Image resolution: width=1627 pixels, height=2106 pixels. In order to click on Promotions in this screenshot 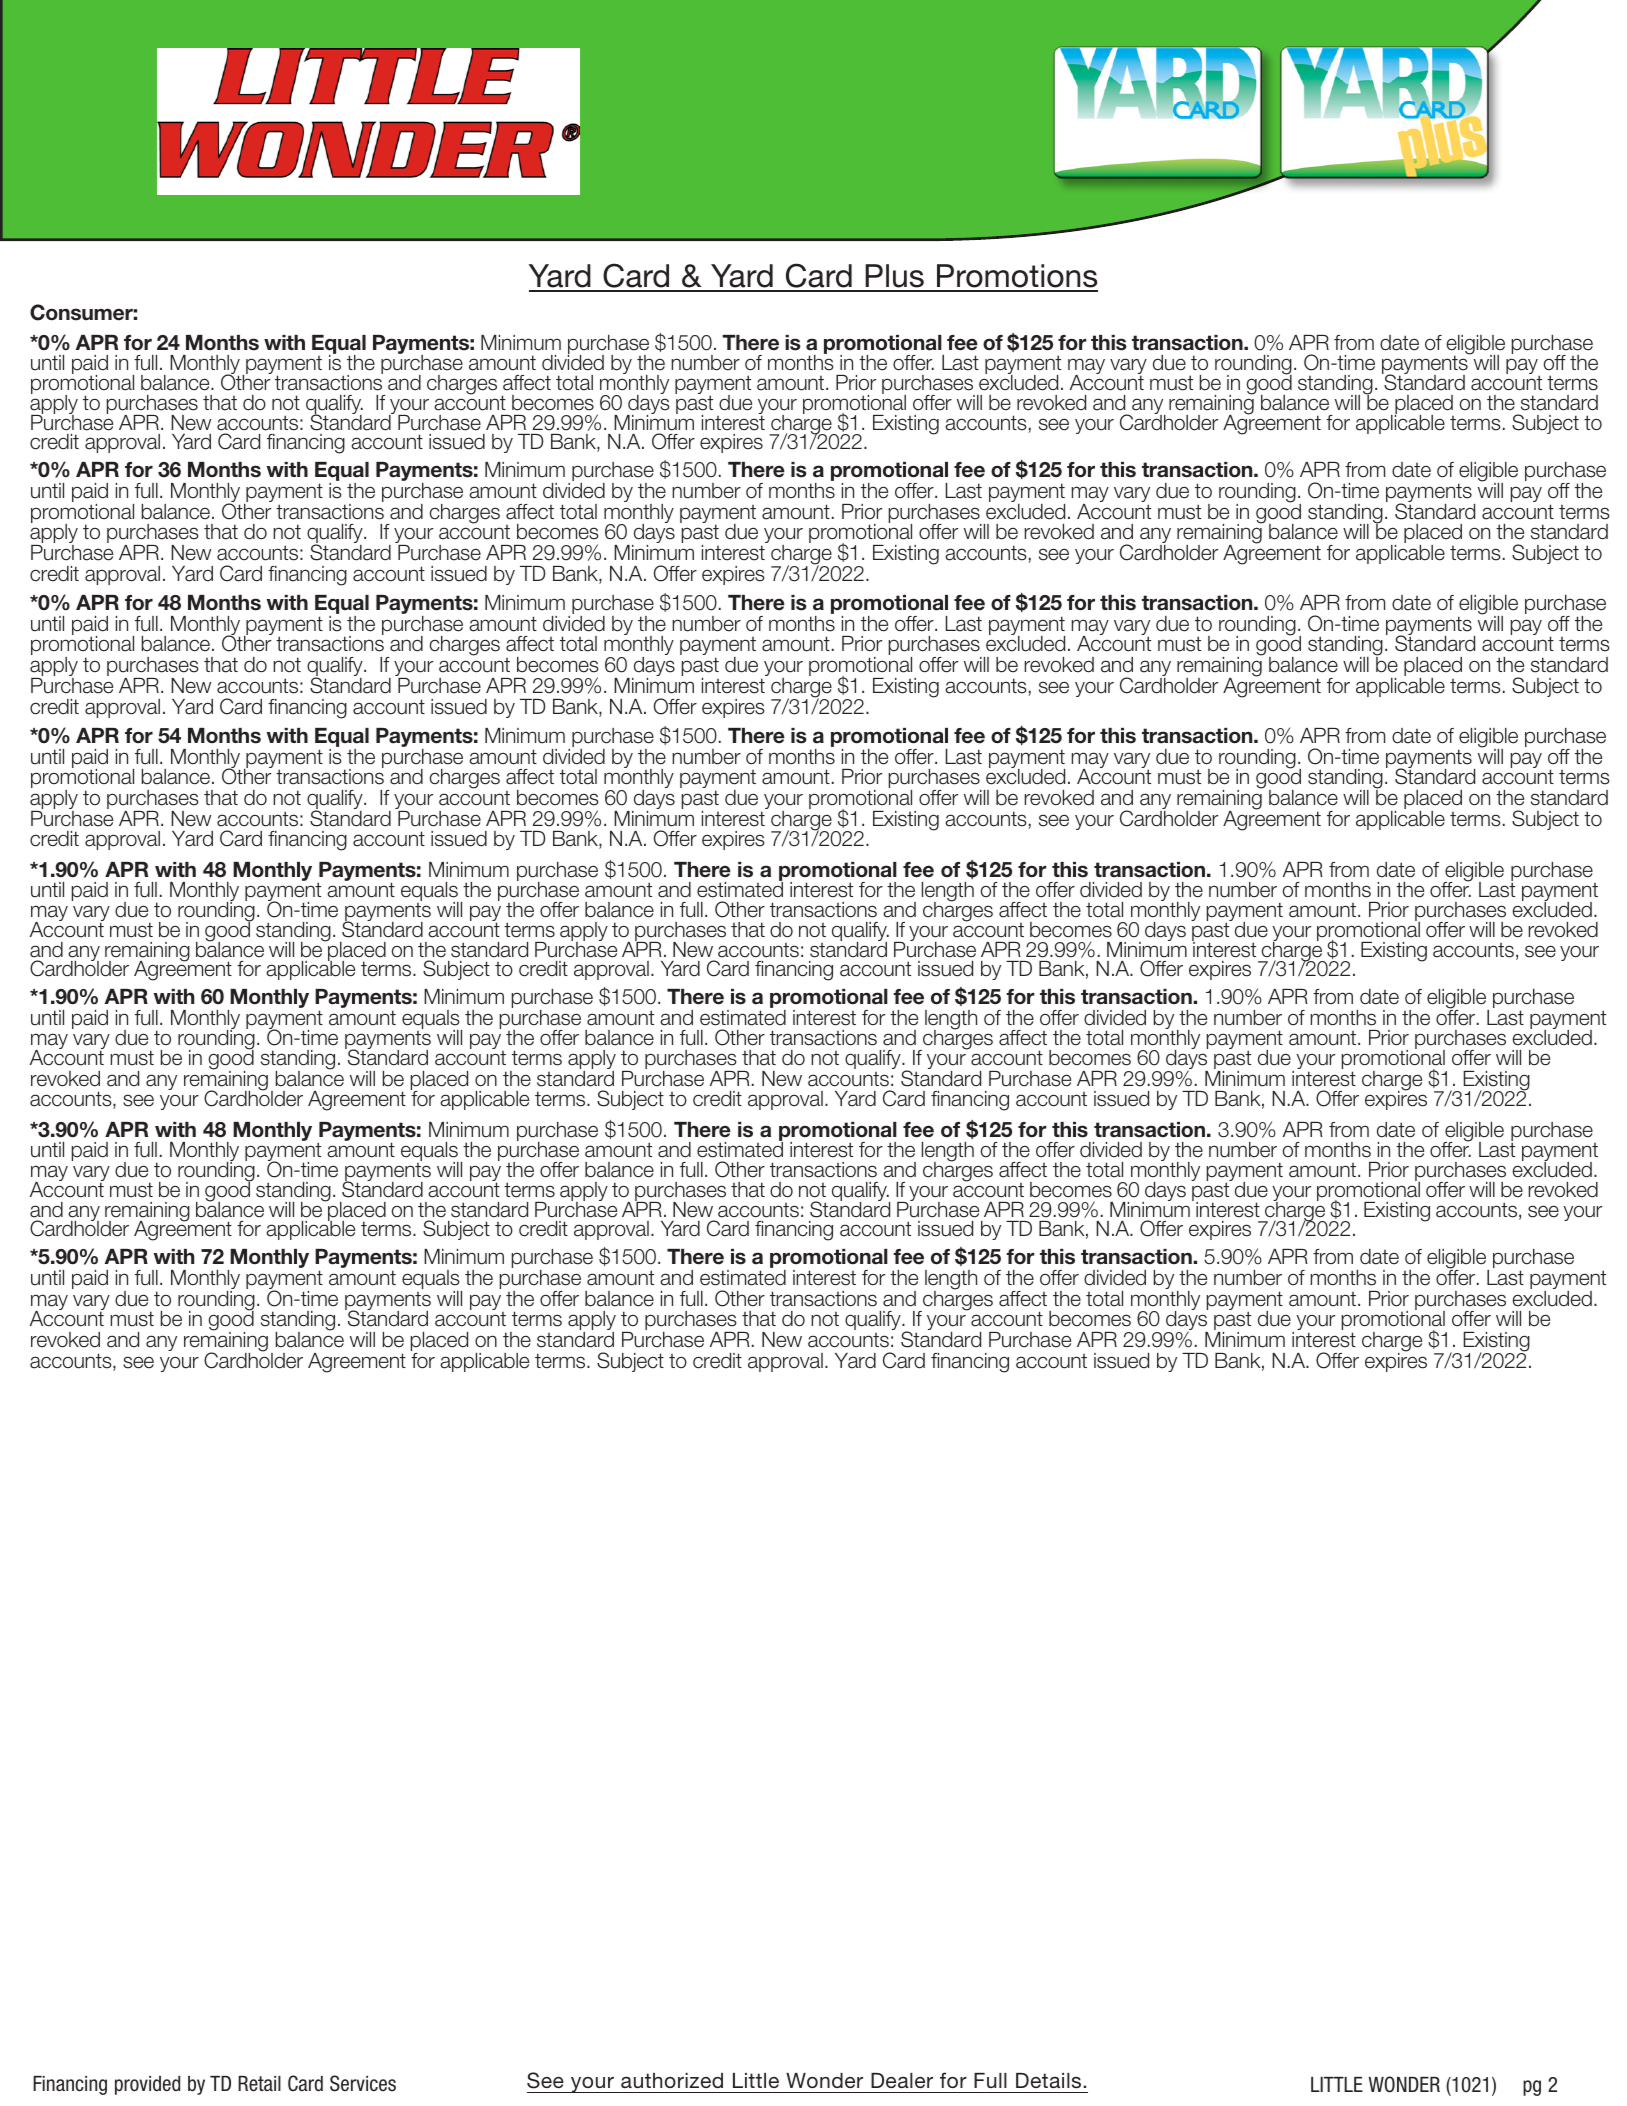, I will do `click(1016, 277)`.
